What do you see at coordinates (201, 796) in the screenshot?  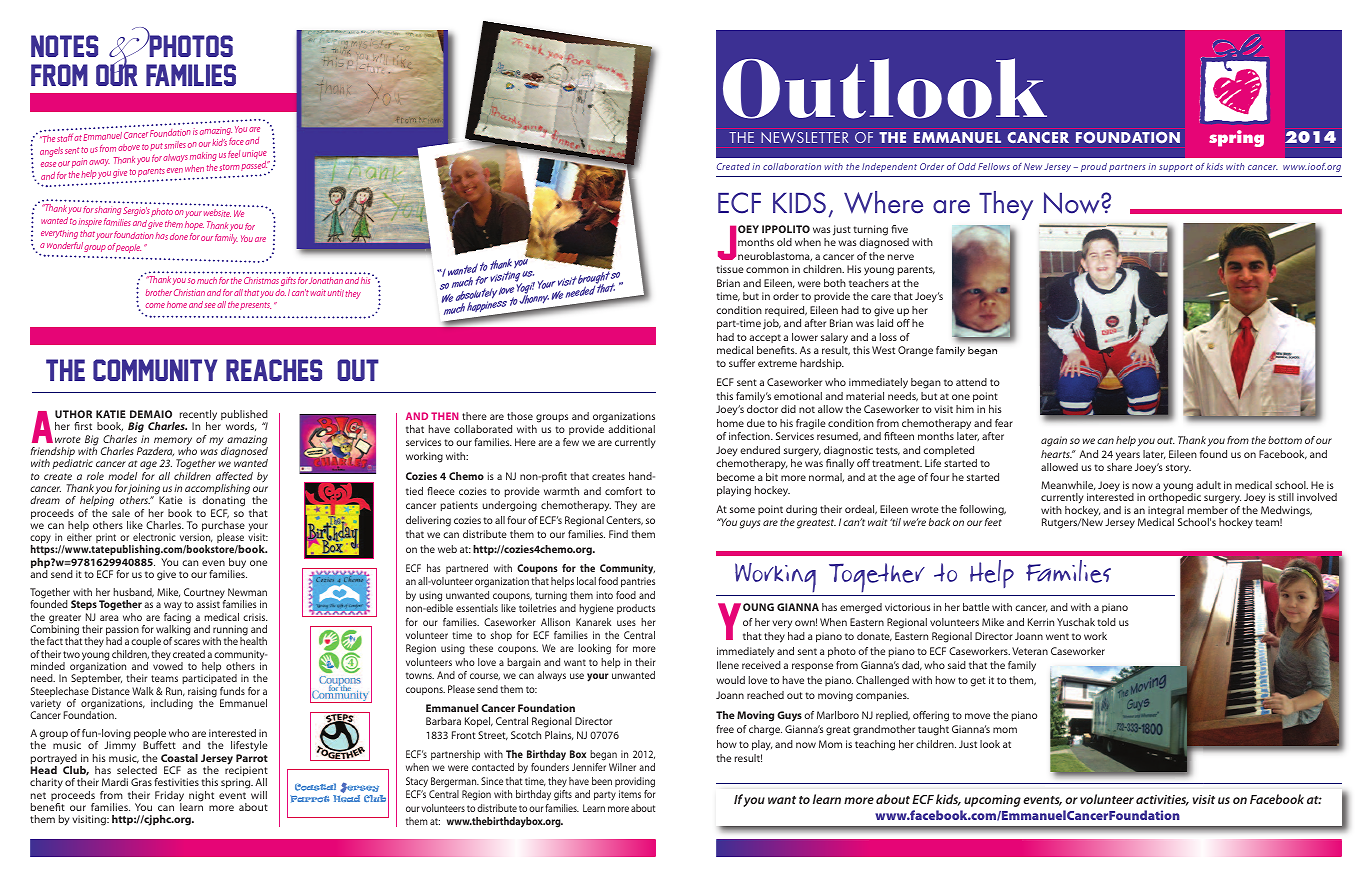 I see `night` at bounding box center [201, 796].
